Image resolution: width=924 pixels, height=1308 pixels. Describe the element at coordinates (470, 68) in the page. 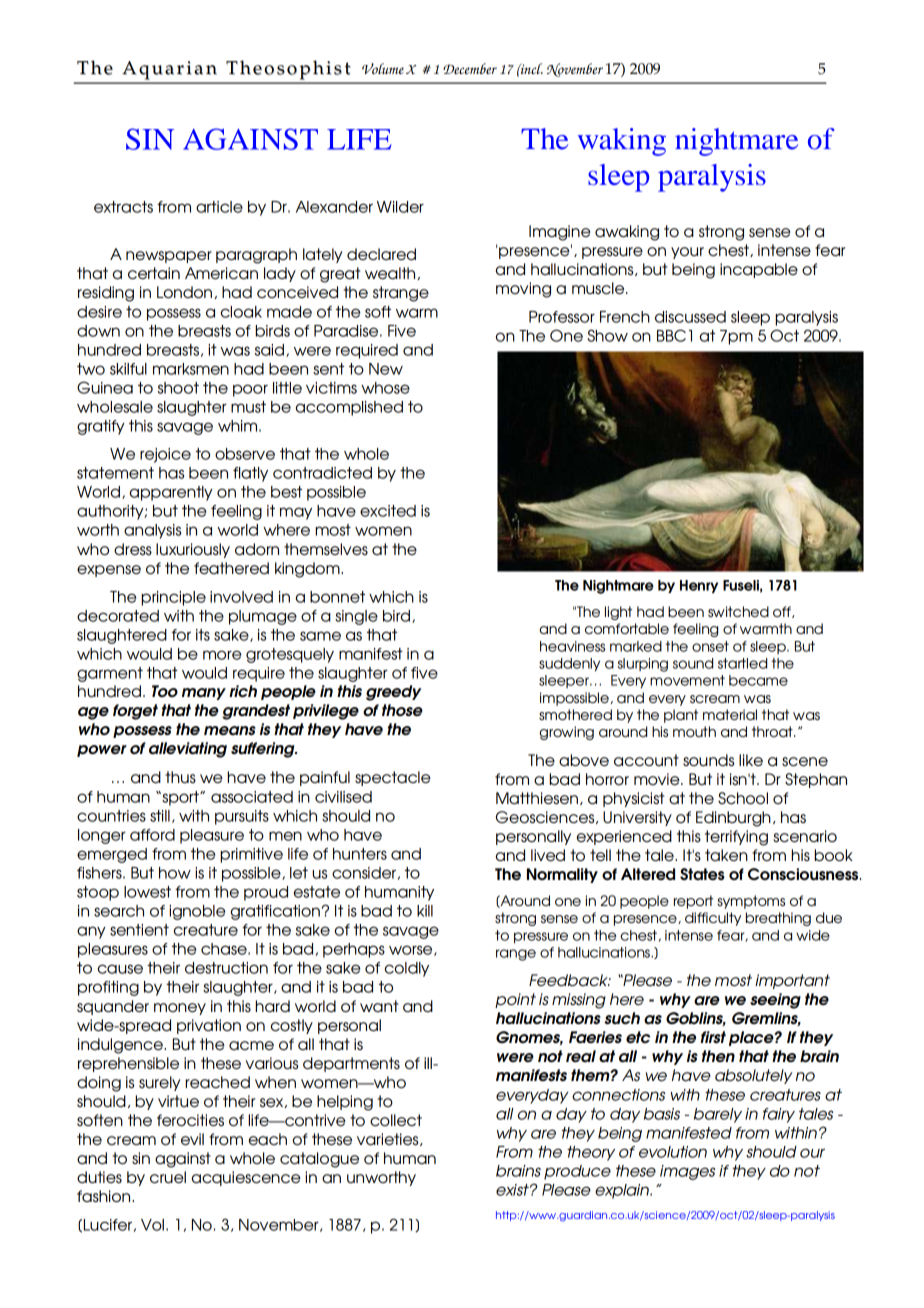

I see `December` at that location.
